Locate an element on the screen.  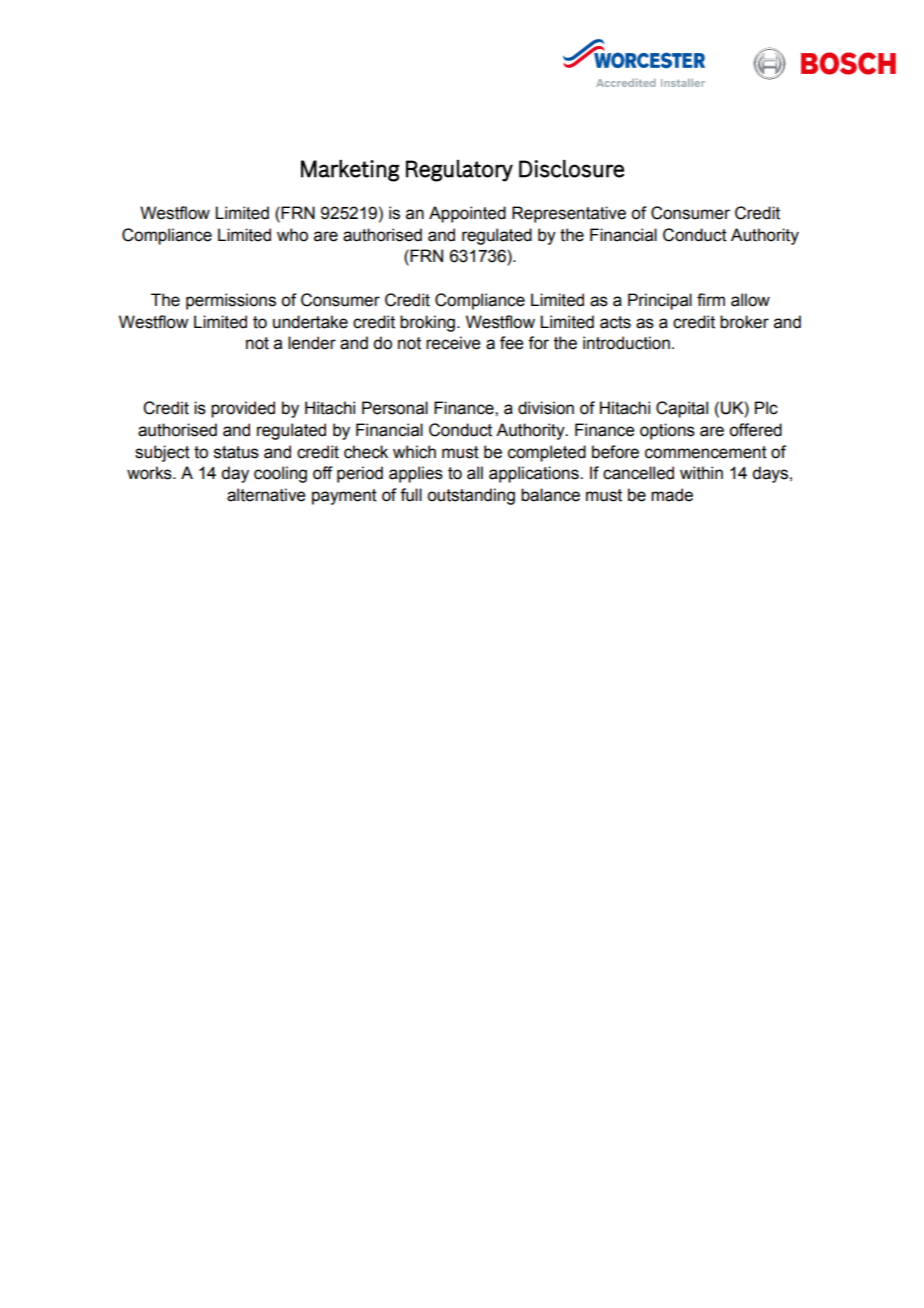
Appointed is located at coordinates (467, 214).
